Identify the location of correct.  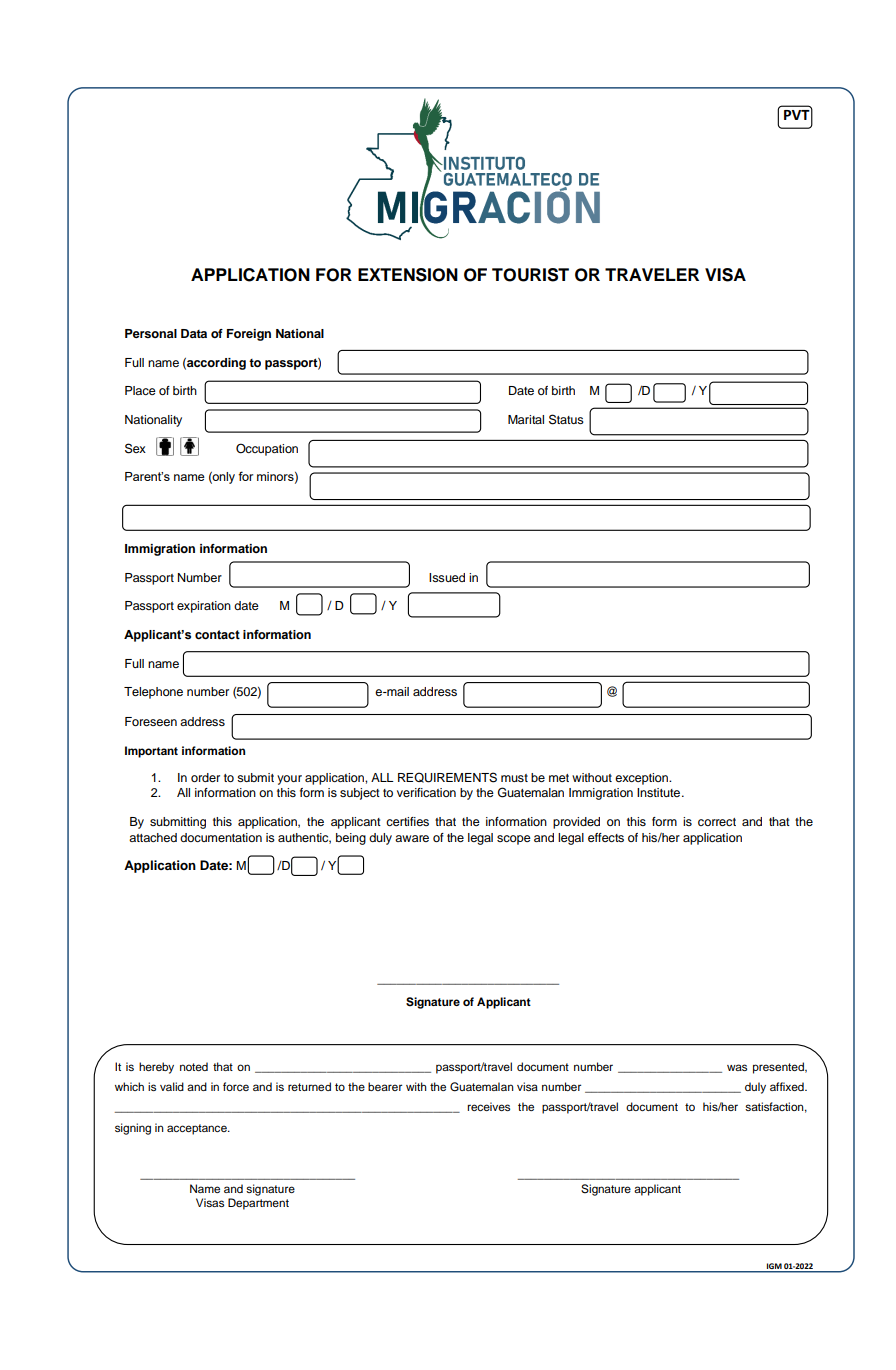
(717, 822).
